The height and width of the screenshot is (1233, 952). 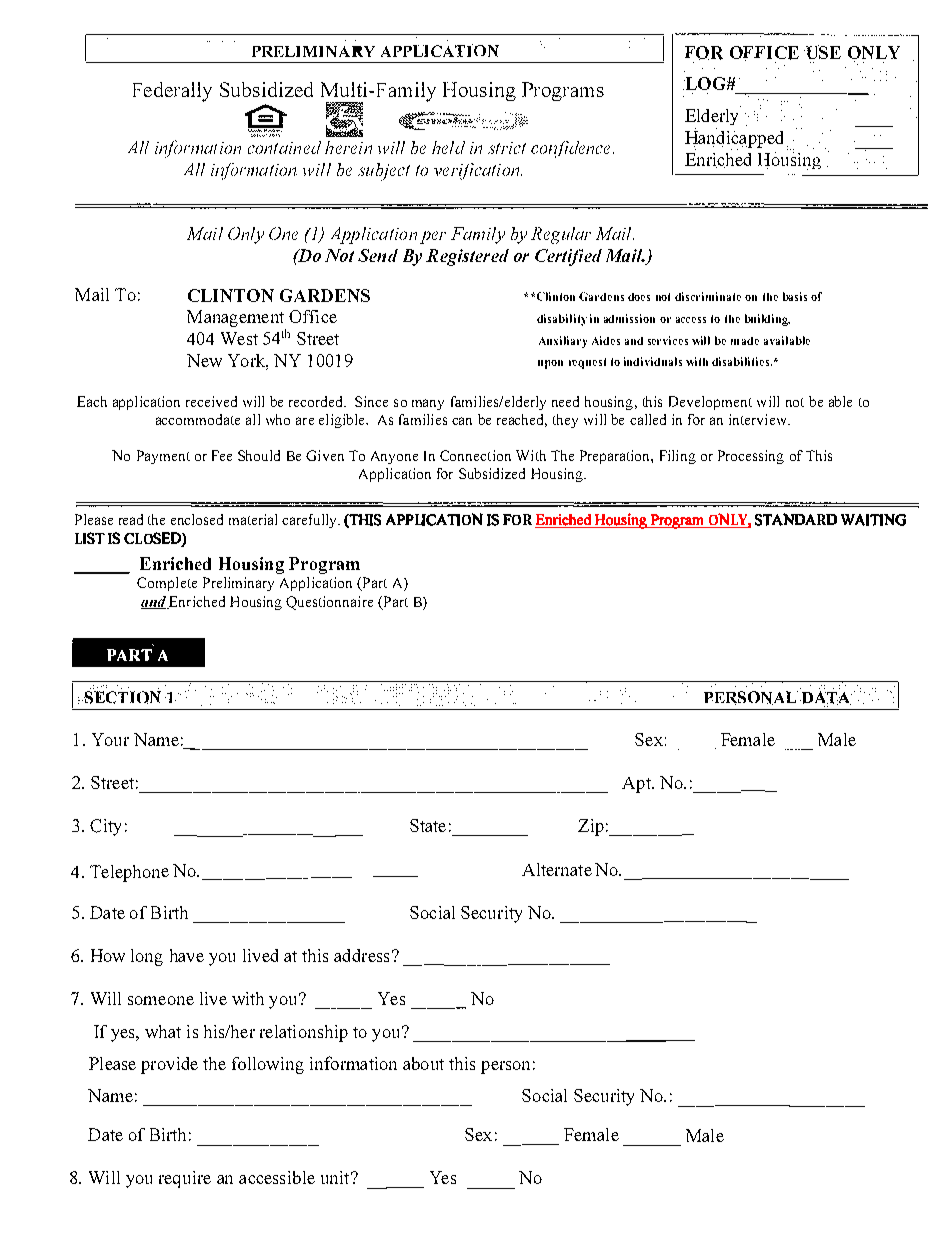 What do you see at coordinates (167, 584) in the screenshot?
I see `Complete` at bounding box center [167, 584].
